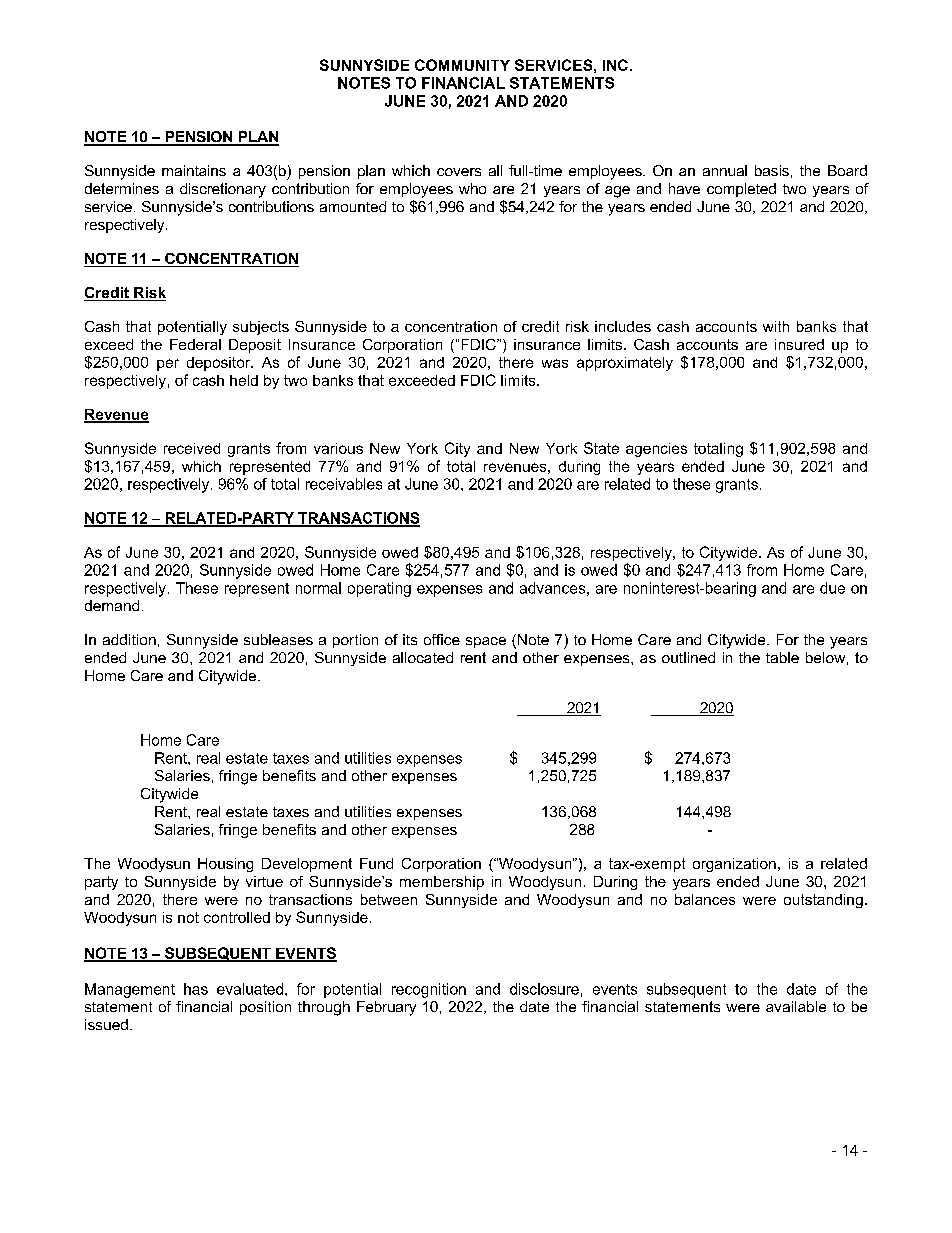  I want to click on COMMUNITY, so click(462, 65).
